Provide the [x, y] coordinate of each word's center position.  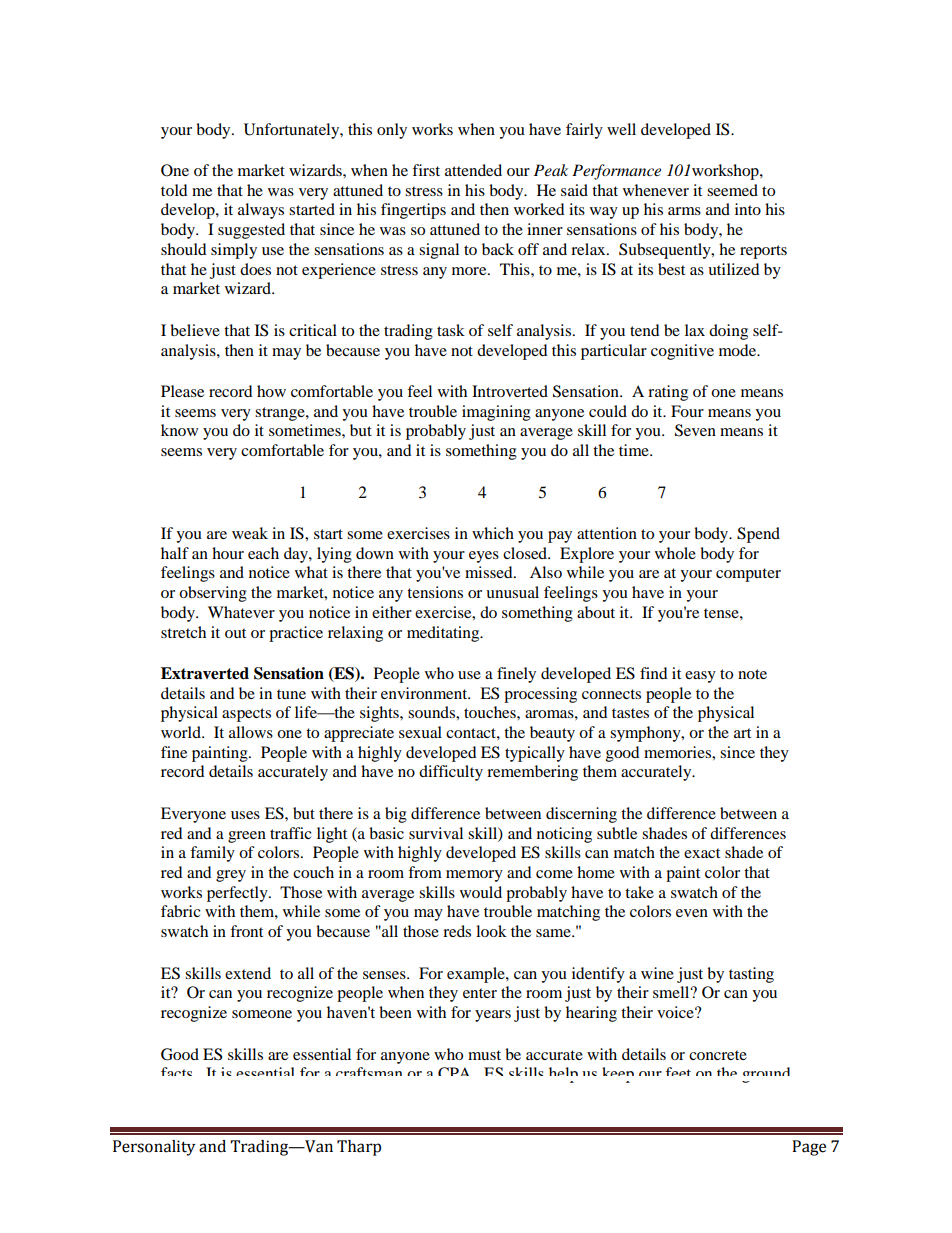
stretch [183, 632]
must [484, 1055]
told [174, 190]
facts [176, 1071]
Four [687, 411]
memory [474, 876]
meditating [444, 634]
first [426, 170]
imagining [496, 413]
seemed [732, 190]
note [752, 674]
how [271, 391]
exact [702, 853]
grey [231, 876]
